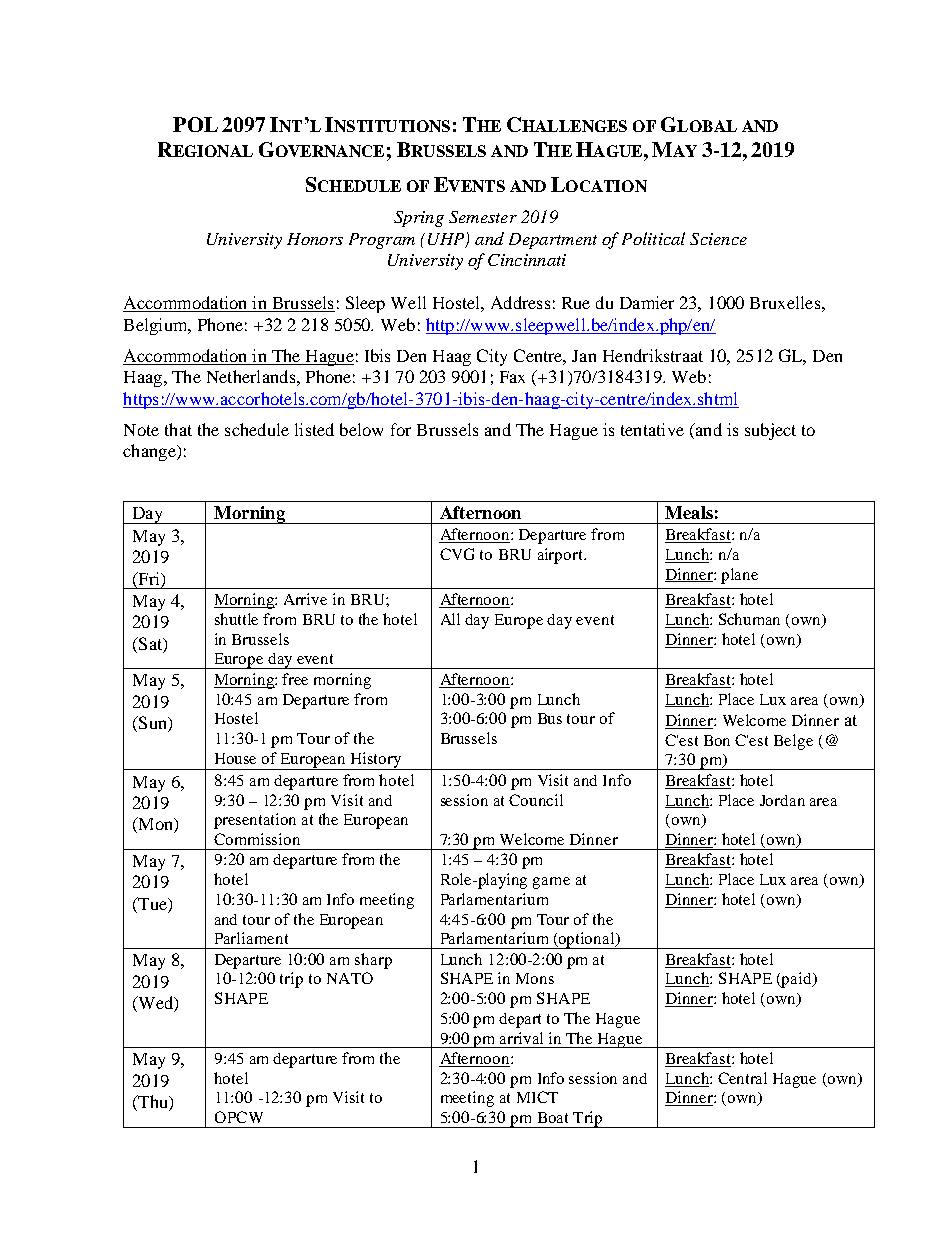 The image size is (952, 1233). What do you see at coordinates (447, 240) in the image?
I see `UHP` at bounding box center [447, 240].
